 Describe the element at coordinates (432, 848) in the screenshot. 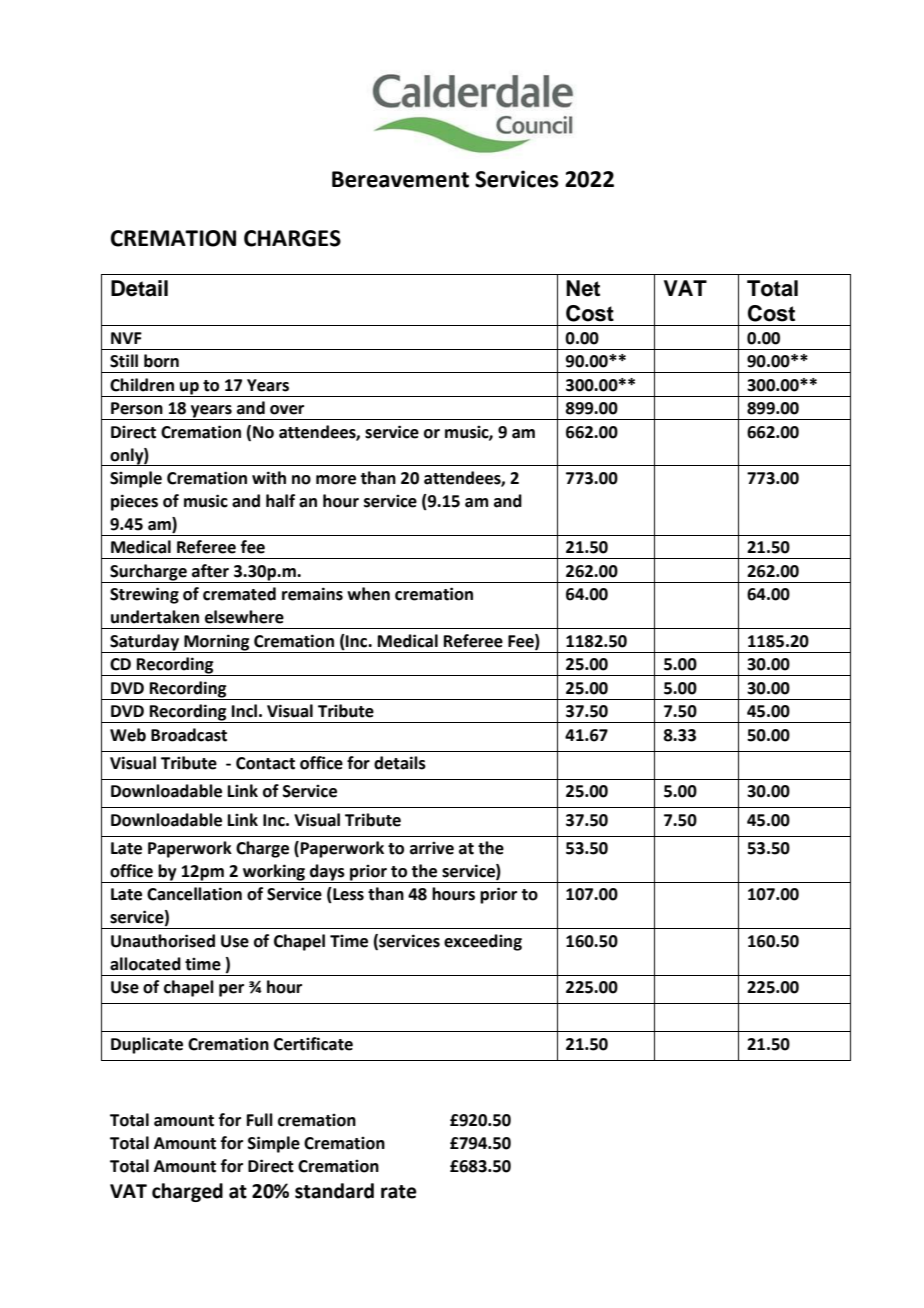

I see `arrive` at that location.
